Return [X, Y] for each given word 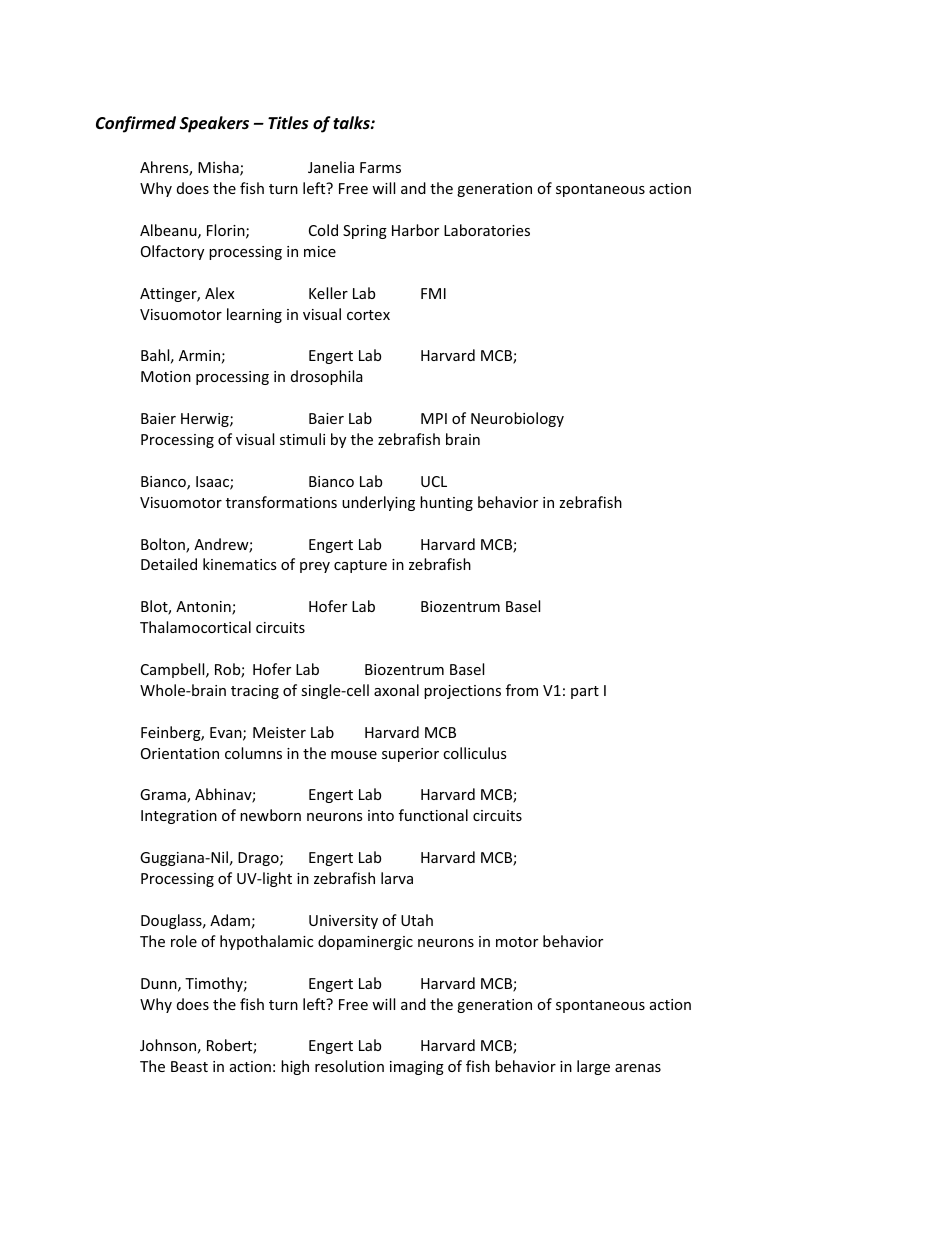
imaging [417, 1068]
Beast [189, 1066]
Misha [219, 168]
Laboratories [487, 230]
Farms [380, 167]
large [593, 1067]
